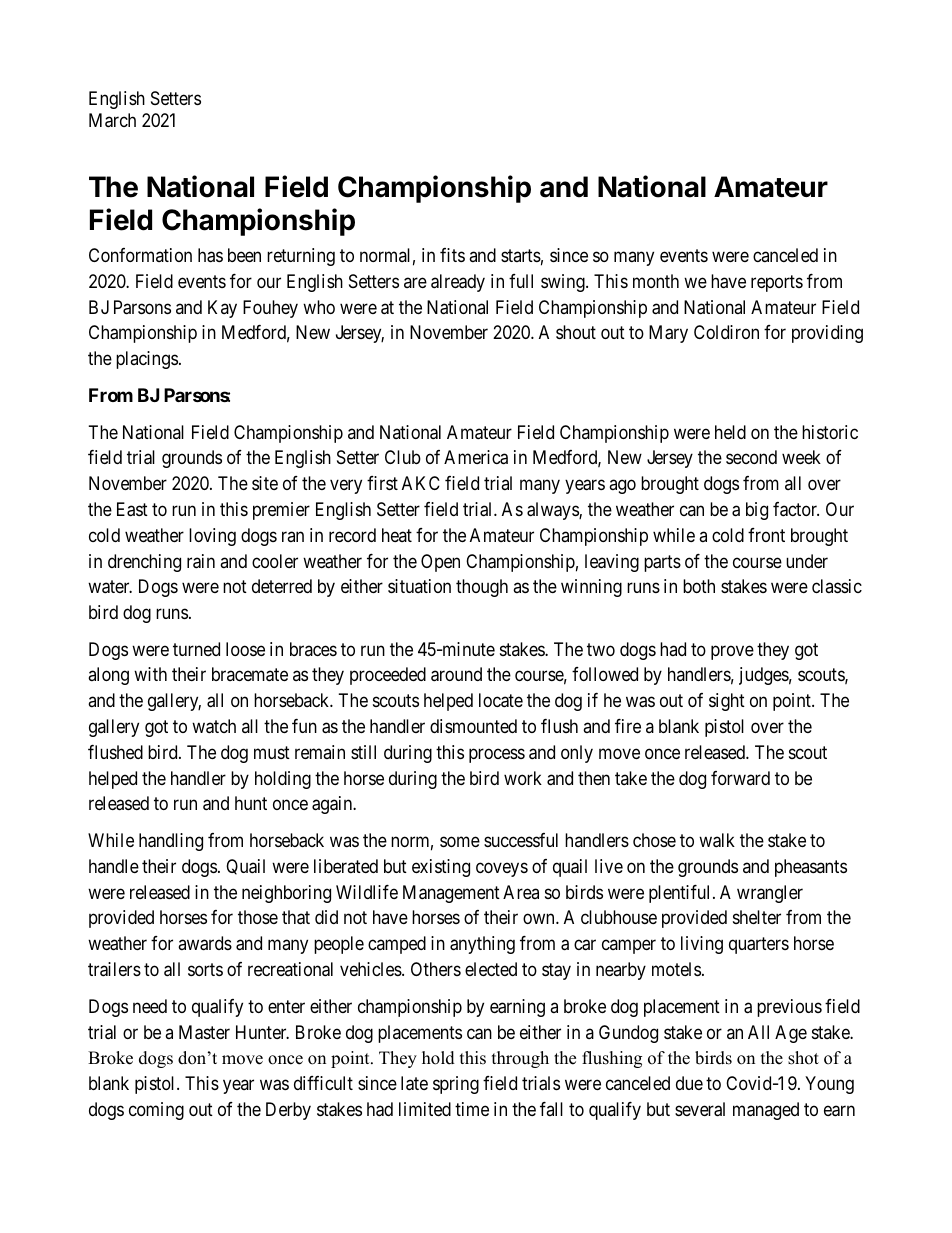 The height and width of the screenshot is (1233, 952). Describe the element at coordinates (156, 1111) in the screenshot. I see `coming` at that location.
